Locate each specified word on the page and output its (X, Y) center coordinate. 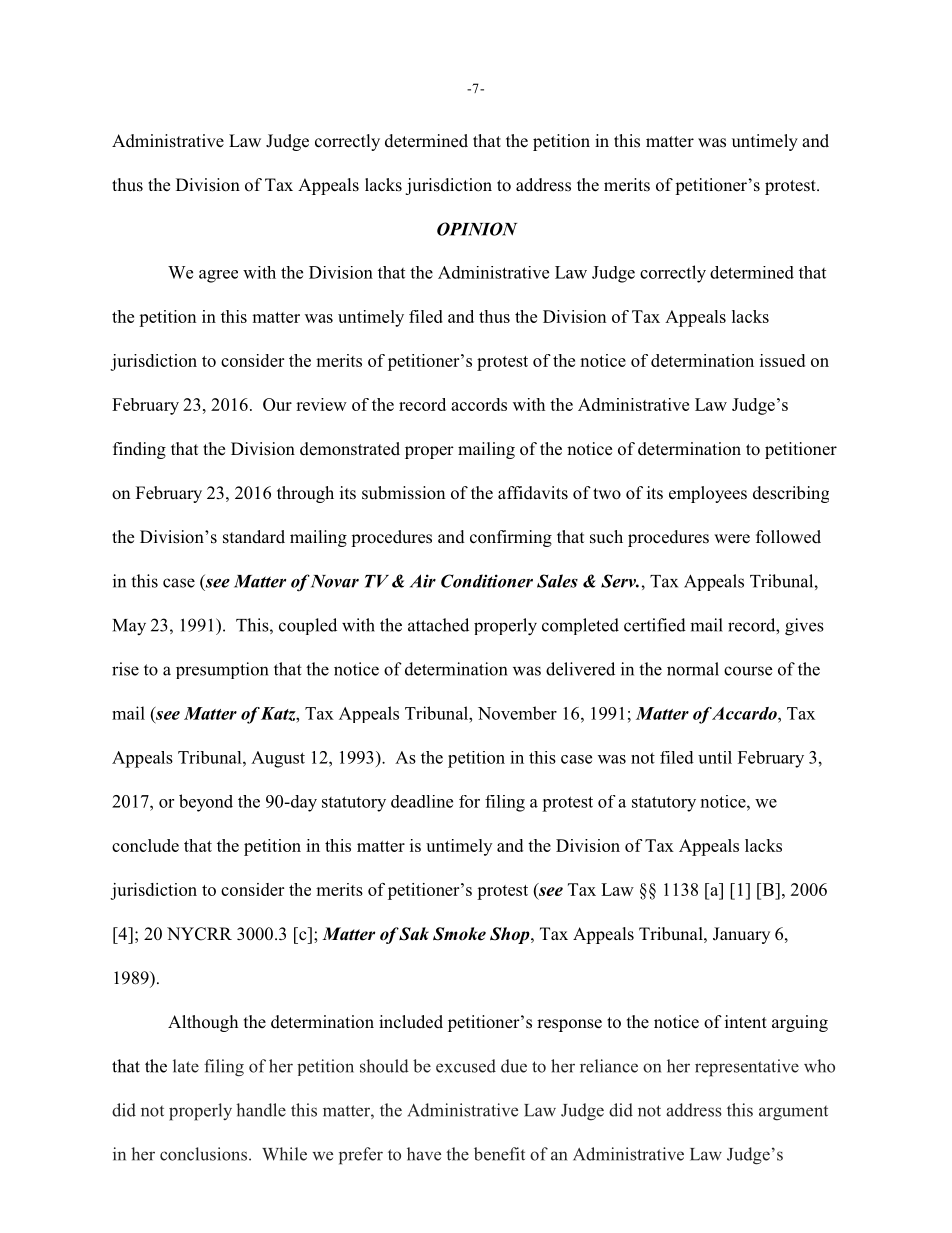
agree (218, 276)
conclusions (203, 1154)
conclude (145, 845)
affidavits (533, 493)
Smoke (459, 934)
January (741, 935)
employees (708, 494)
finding (139, 450)
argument (793, 1113)
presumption (222, 670)
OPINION (477, 229)
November (517, 713)
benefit (499, 1154)
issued (782, 360)
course (748, 671)
